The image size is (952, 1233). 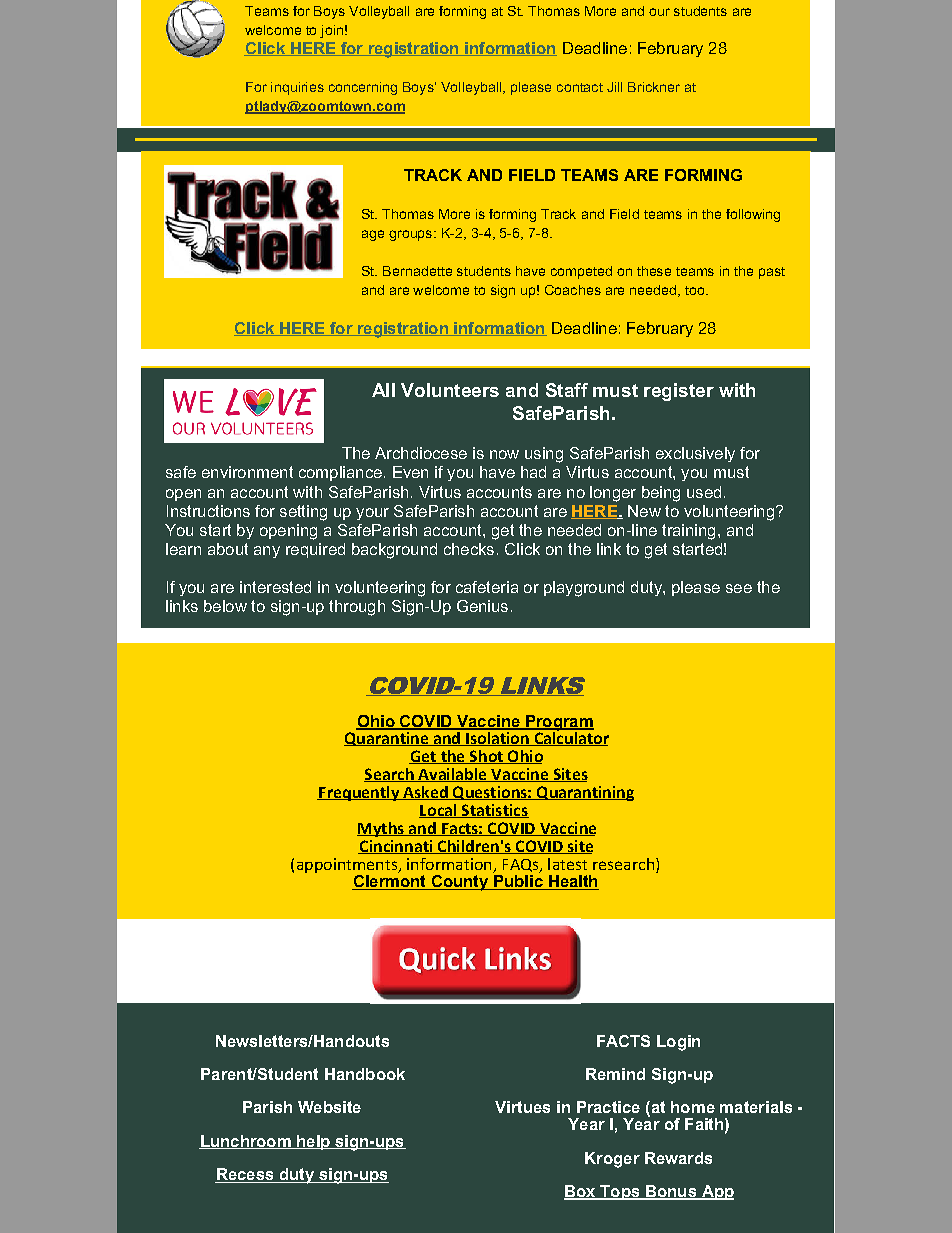 I want to click on contact, so click(x=580, y=87).
